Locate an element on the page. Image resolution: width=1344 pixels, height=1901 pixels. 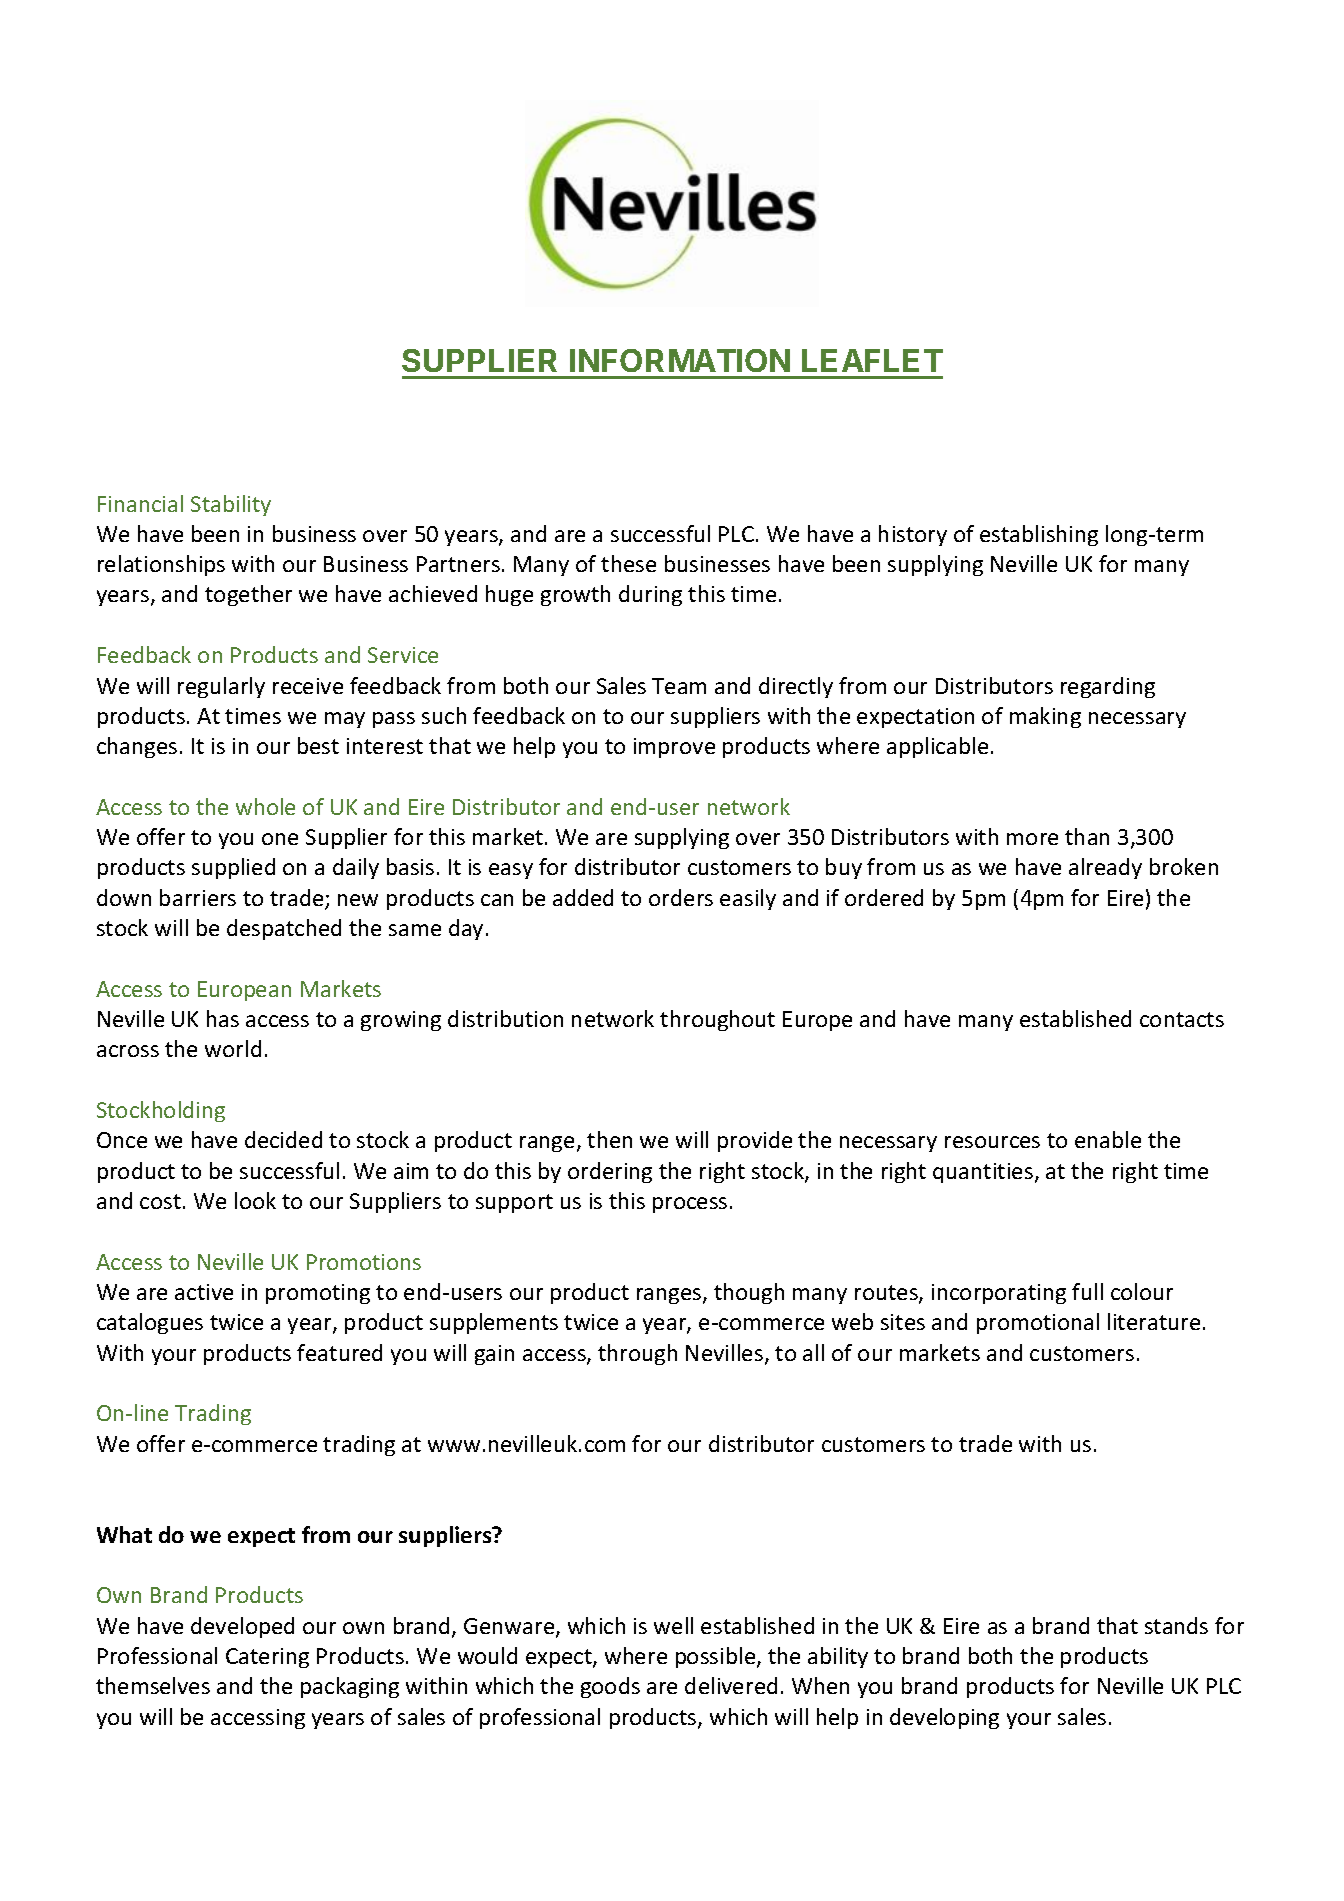
Catering is located at coordinates (267, 1658).
